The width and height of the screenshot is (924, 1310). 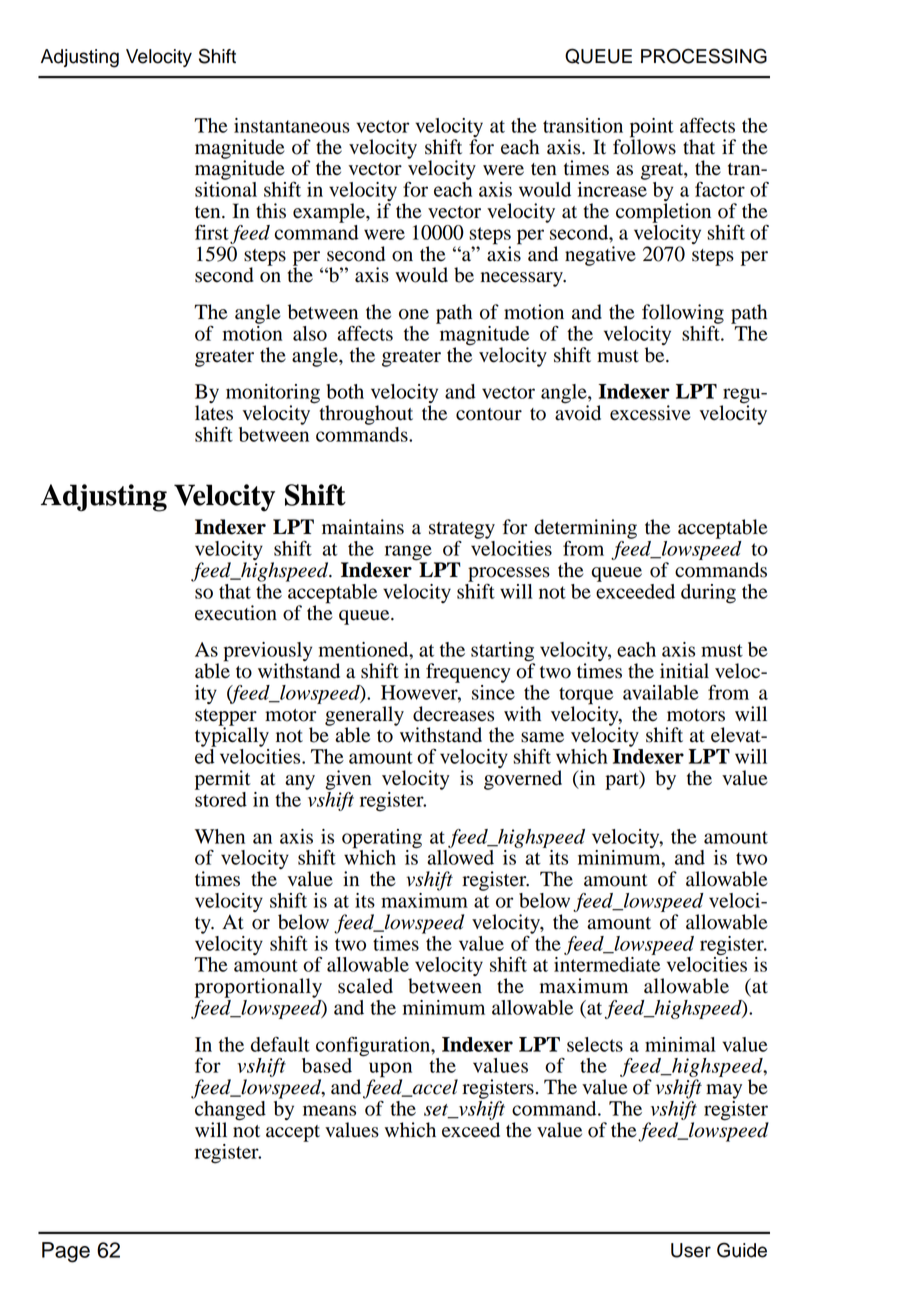 I want to click on point, so click(x=652, y=128).
